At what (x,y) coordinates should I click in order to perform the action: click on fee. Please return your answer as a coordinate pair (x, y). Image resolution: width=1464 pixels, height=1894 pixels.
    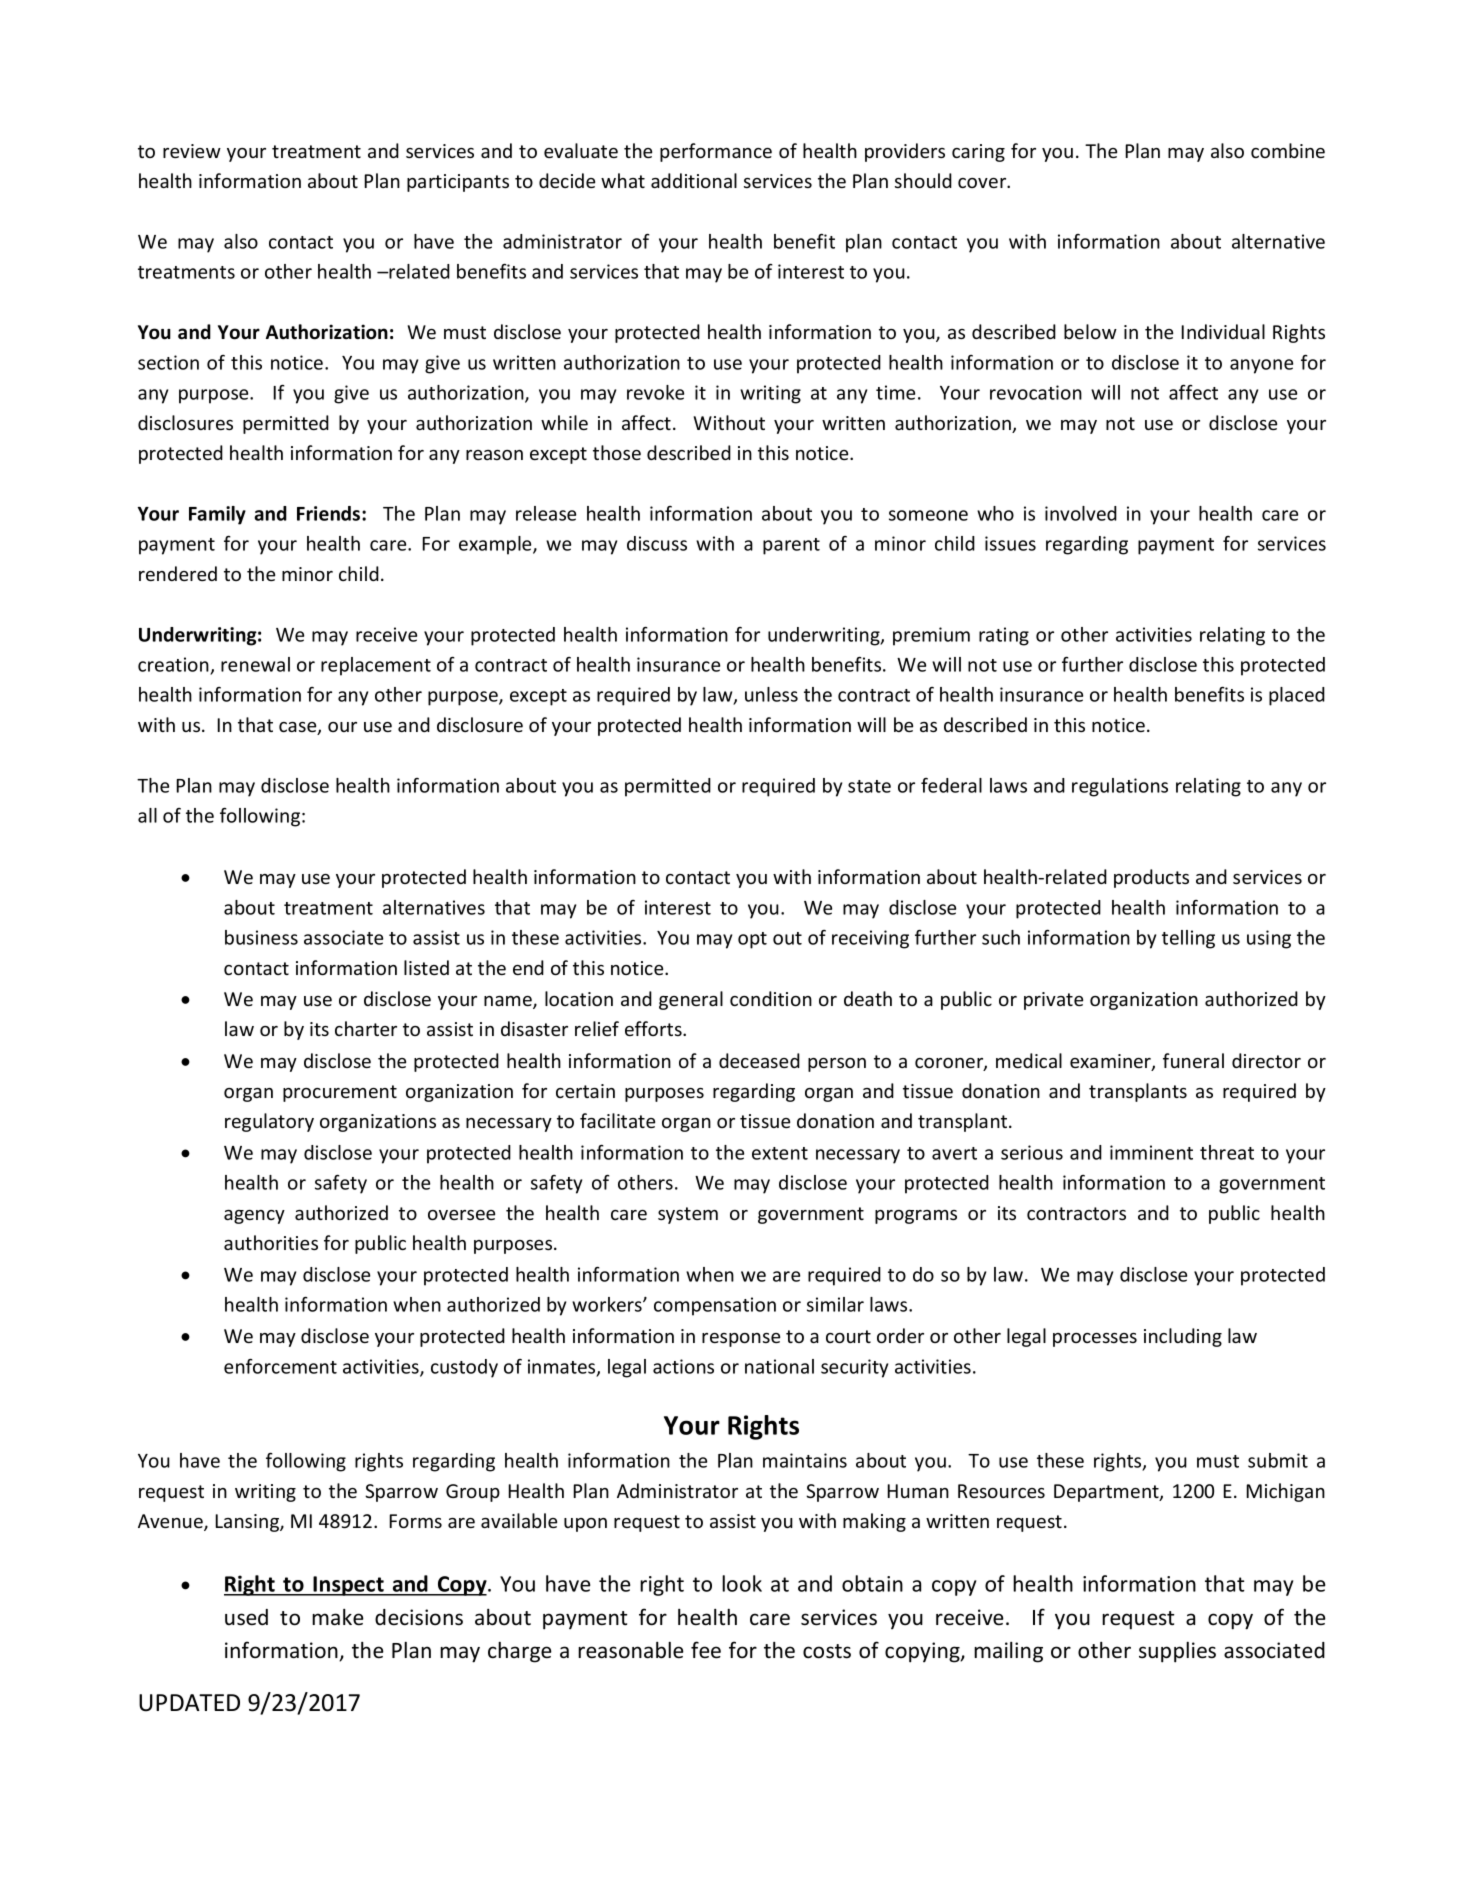
    Looking at the image, I should click on (706, 1650).
